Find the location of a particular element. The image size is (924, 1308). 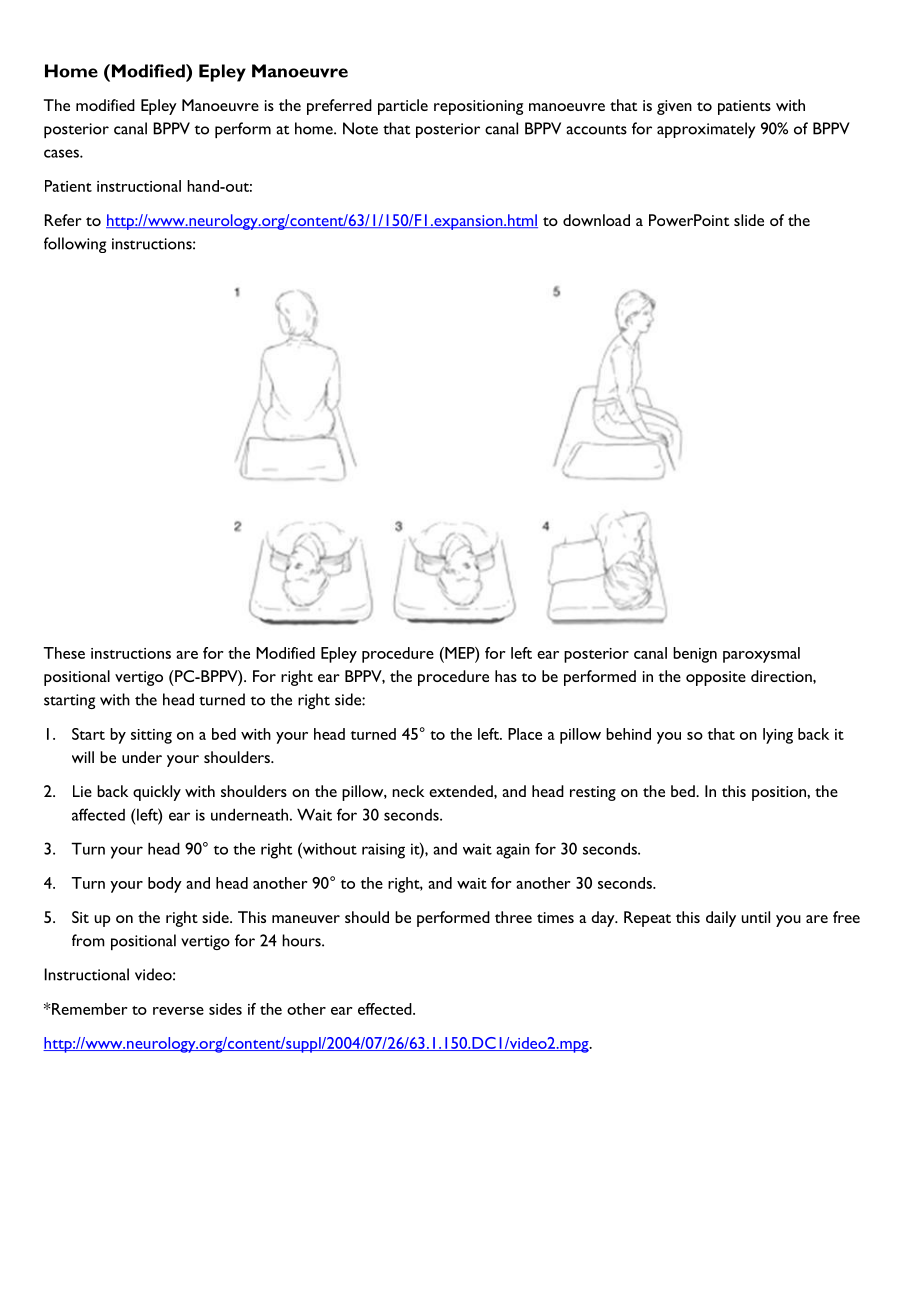

reverse is located at coordinates (178, 1011).
